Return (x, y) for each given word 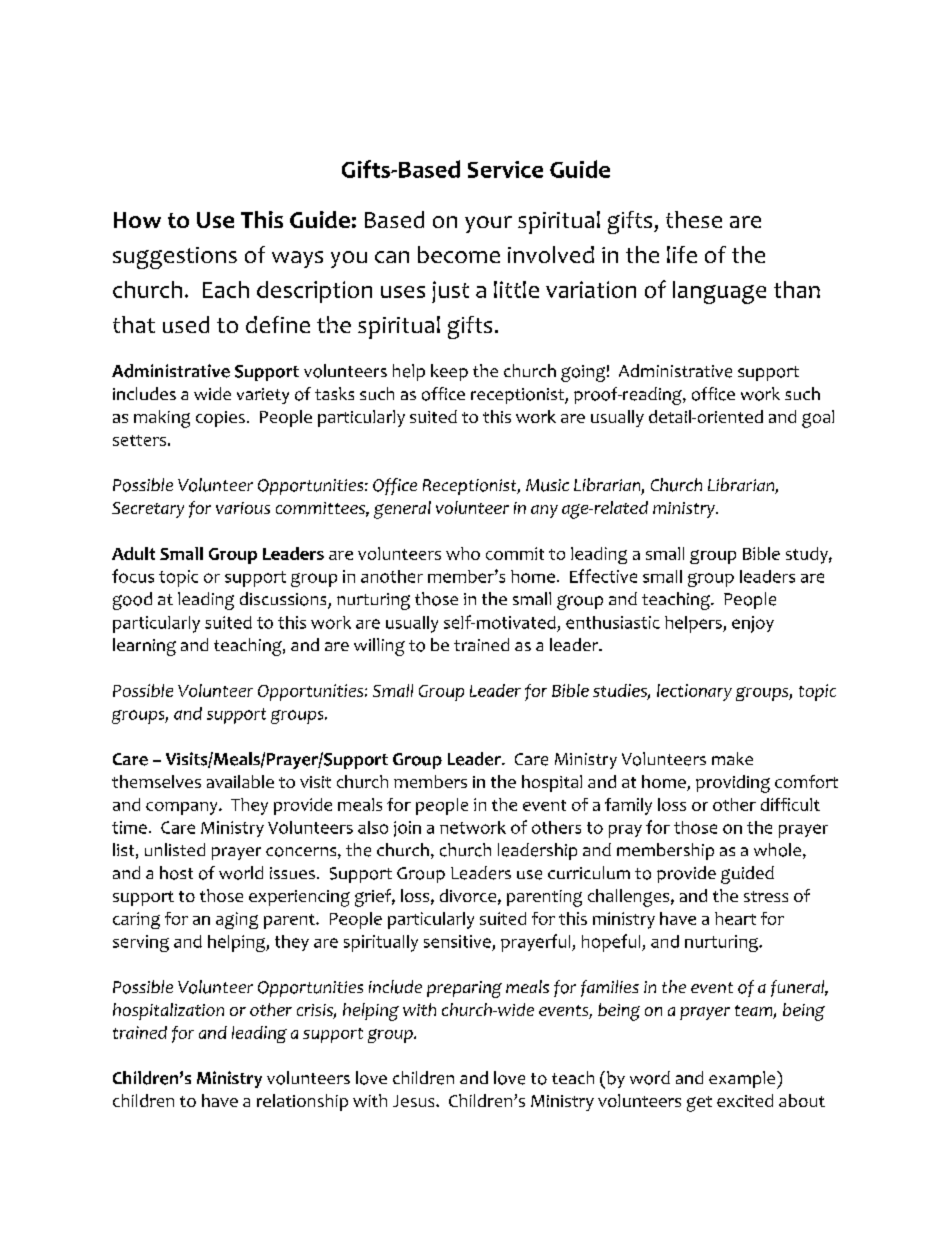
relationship (302, 1102)
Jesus (415, 1101)
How (137, 220)
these (694, 219)
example (743, 1080)
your (488, 224)
